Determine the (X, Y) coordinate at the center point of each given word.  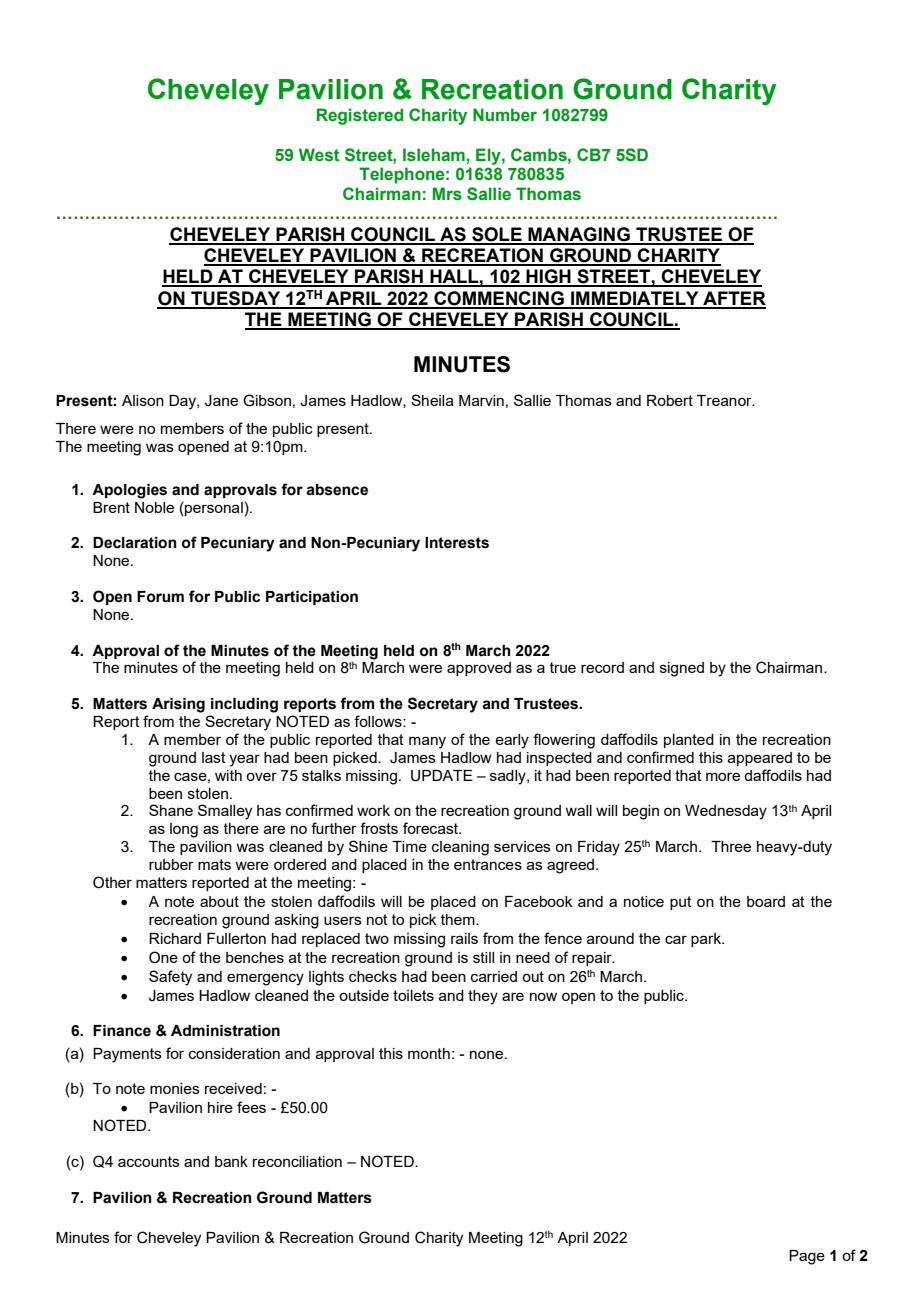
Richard (175, 938)
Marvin (481, 400)
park (707, 940)
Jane (221, 401)
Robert (670, 400)
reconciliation (297, 1161)
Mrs (447, 194)
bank (231, 1161)
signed (682, 669)
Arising (178, 705)
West (319, 155)
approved (479, 669)
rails (464, 938)
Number (505, 115)
